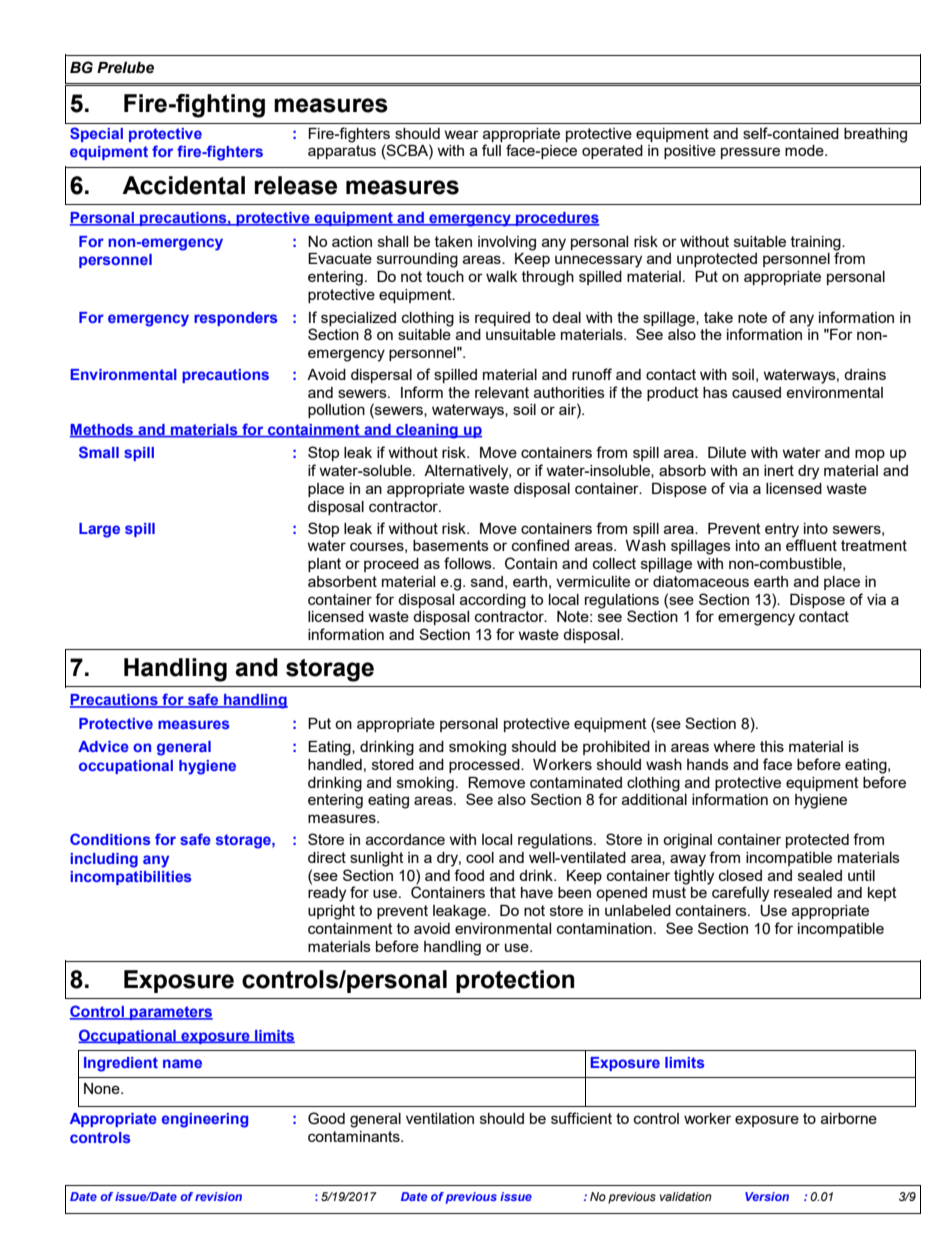  What do you see at coordinates (440, 1118) in the screenshot?
I see `ventilation` at bounding box center [440, 1118].
